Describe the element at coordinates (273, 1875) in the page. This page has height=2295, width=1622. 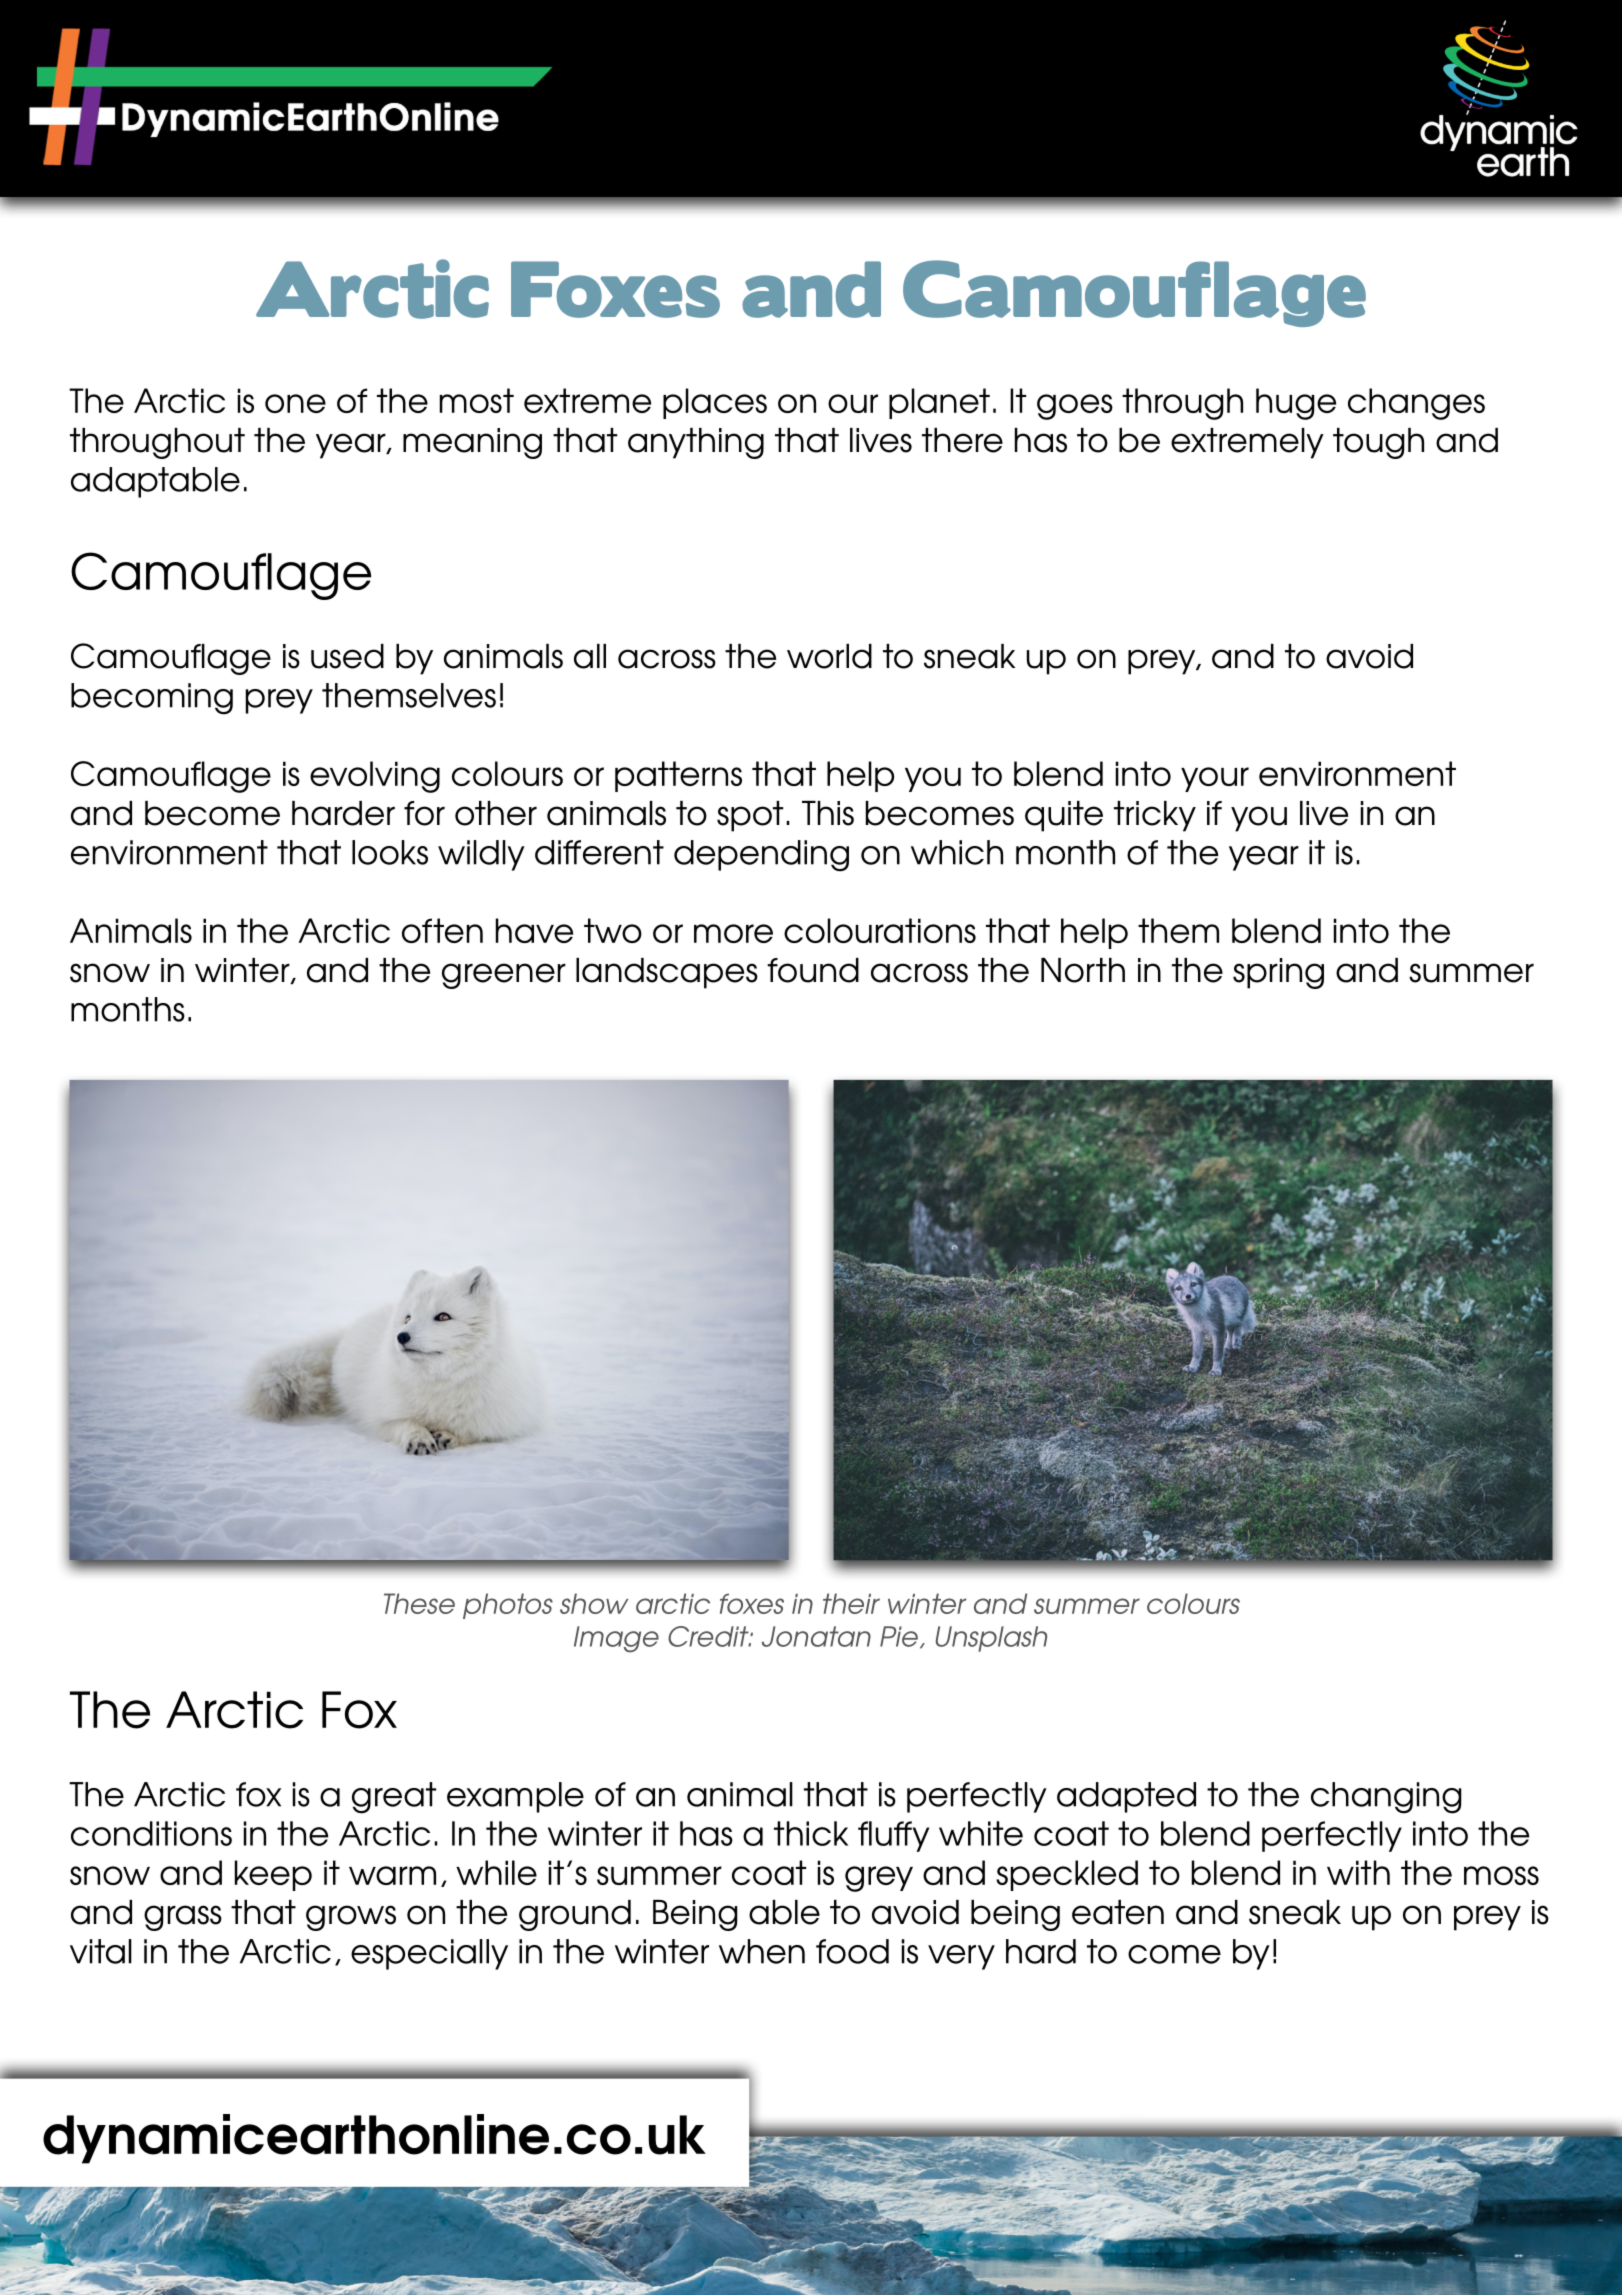
I see `keep` at that location.
